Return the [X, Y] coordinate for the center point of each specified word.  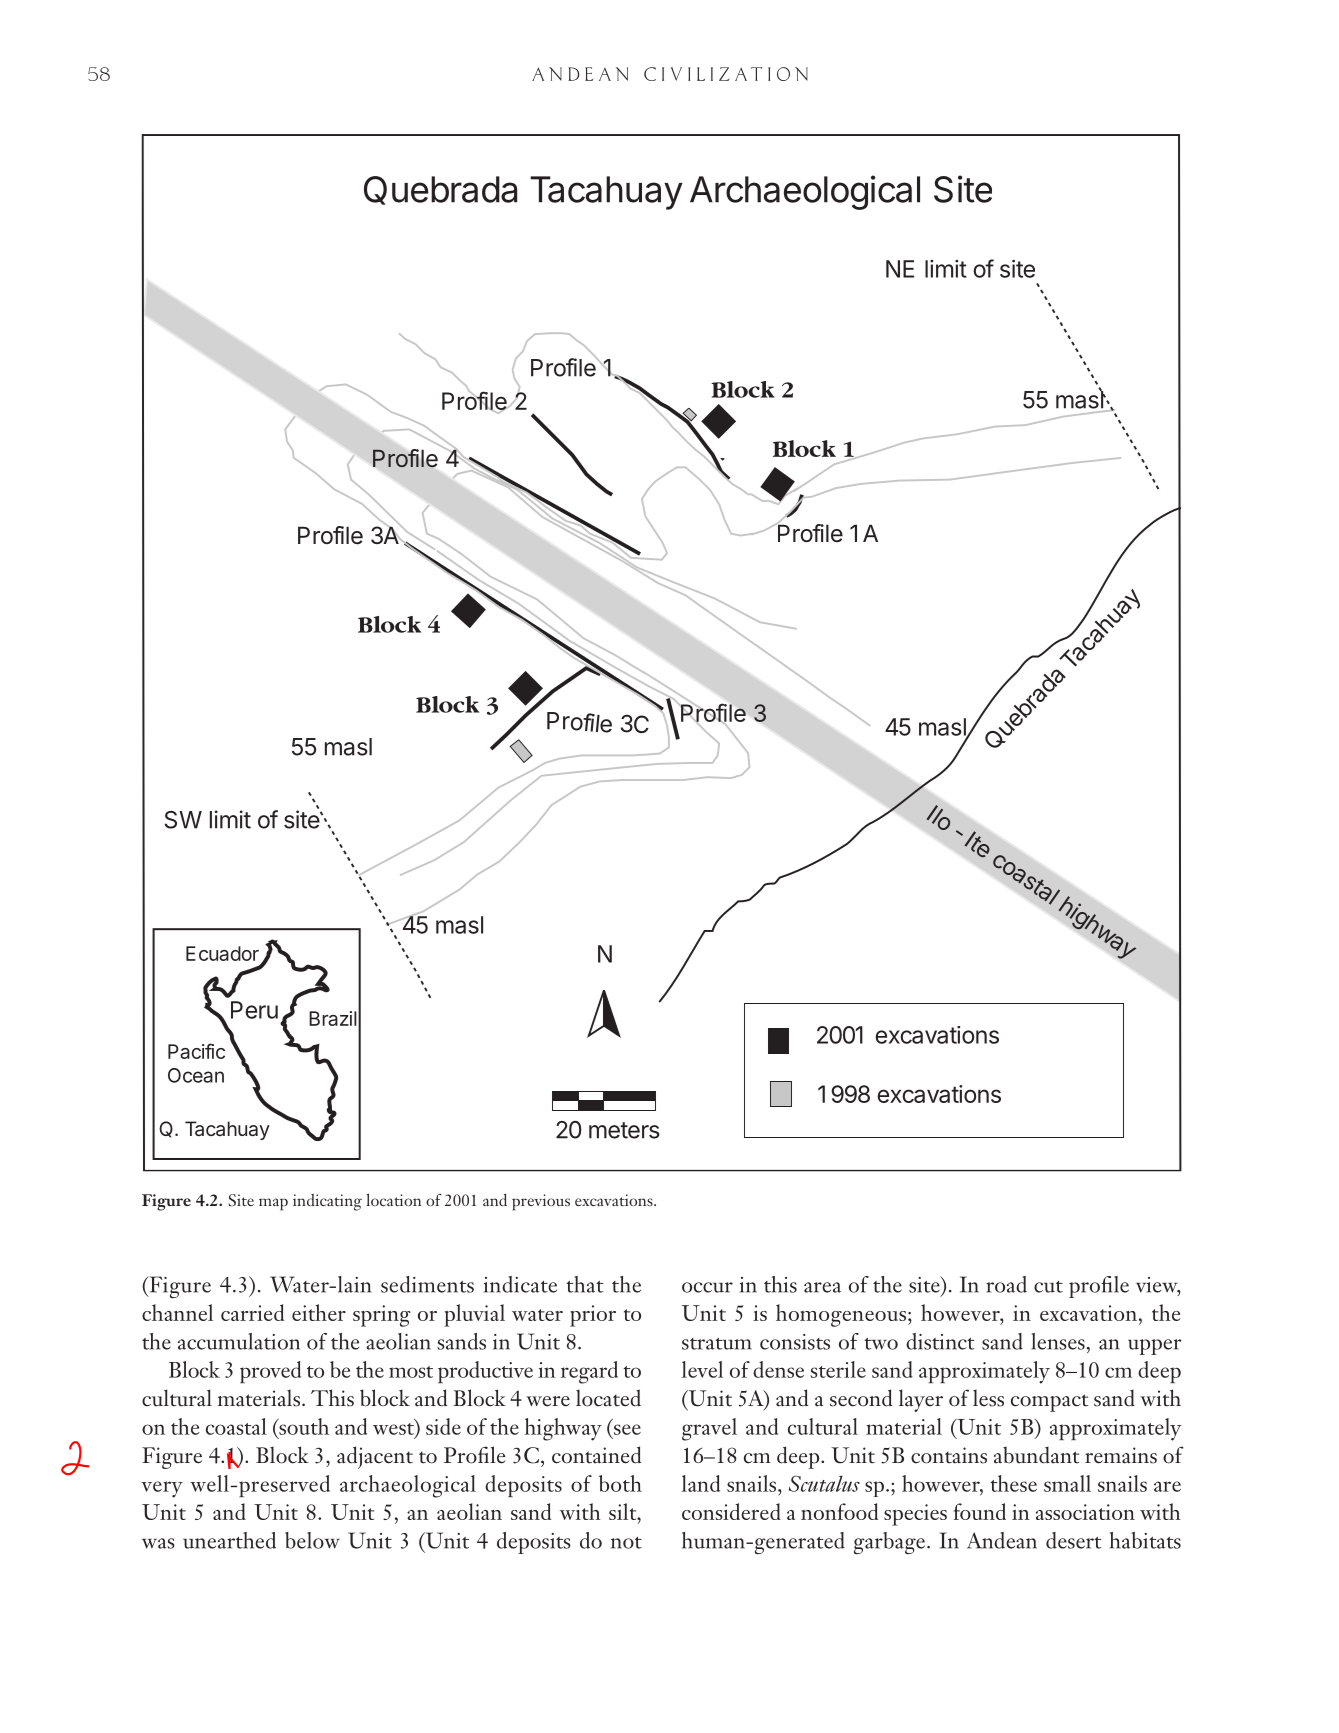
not [626, 1543]
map [273, 1204]
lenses [1058, 1341]
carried [252, 1312]
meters [624, 1130]
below [312, 1540]
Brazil [333, 1018]
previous [541, 1202]
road [1006, 1284]
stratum [717, 1344]
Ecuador [222, 953]
